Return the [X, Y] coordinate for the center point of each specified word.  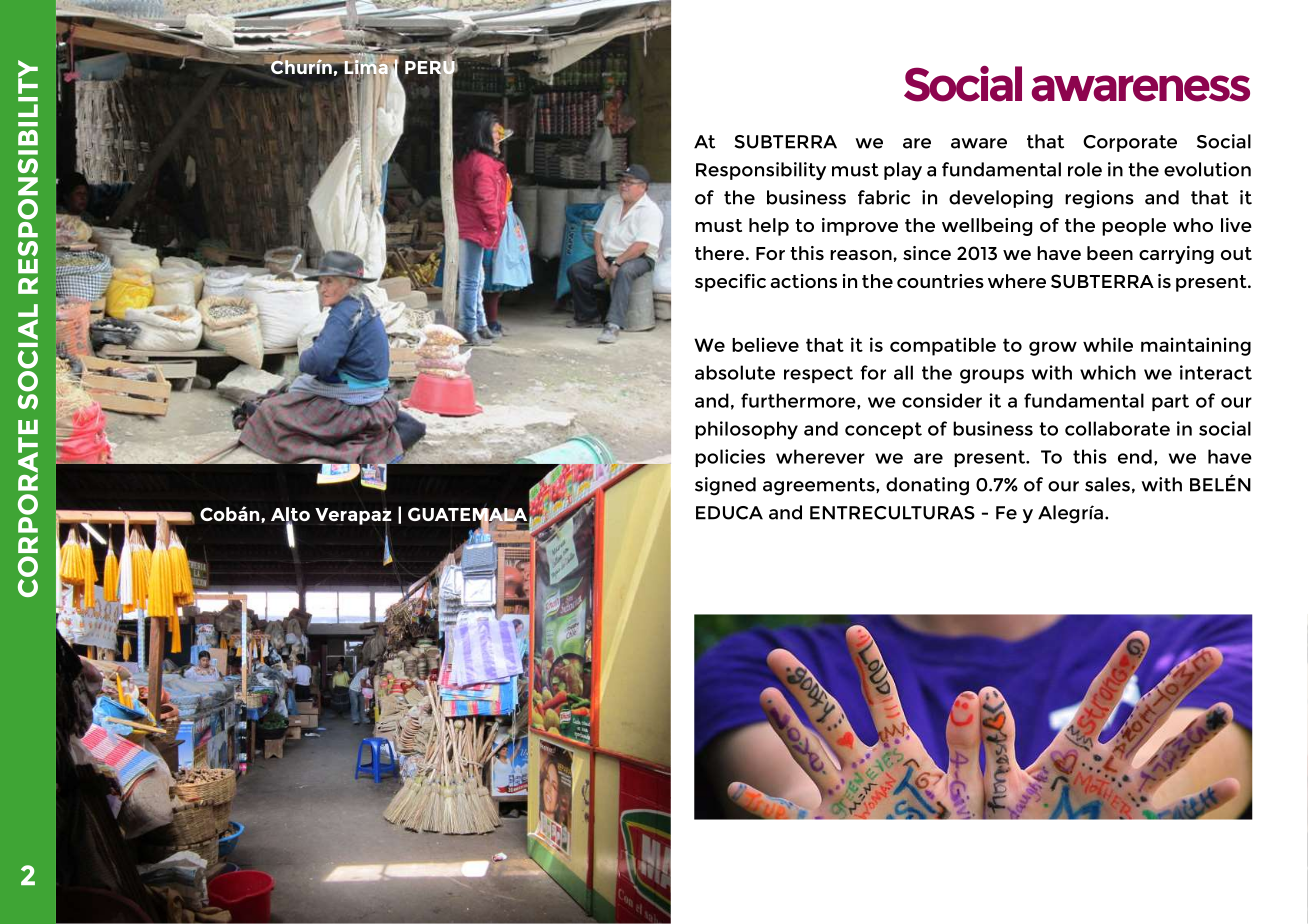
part [1170, 402]
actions [804, 281]
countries [940, 281]
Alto [290, 515]
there [719, 253]
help [769, 227]
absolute [735, 372]
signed [725, 486]
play [903, 171]
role [1085, 169]
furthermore [799, 400]
